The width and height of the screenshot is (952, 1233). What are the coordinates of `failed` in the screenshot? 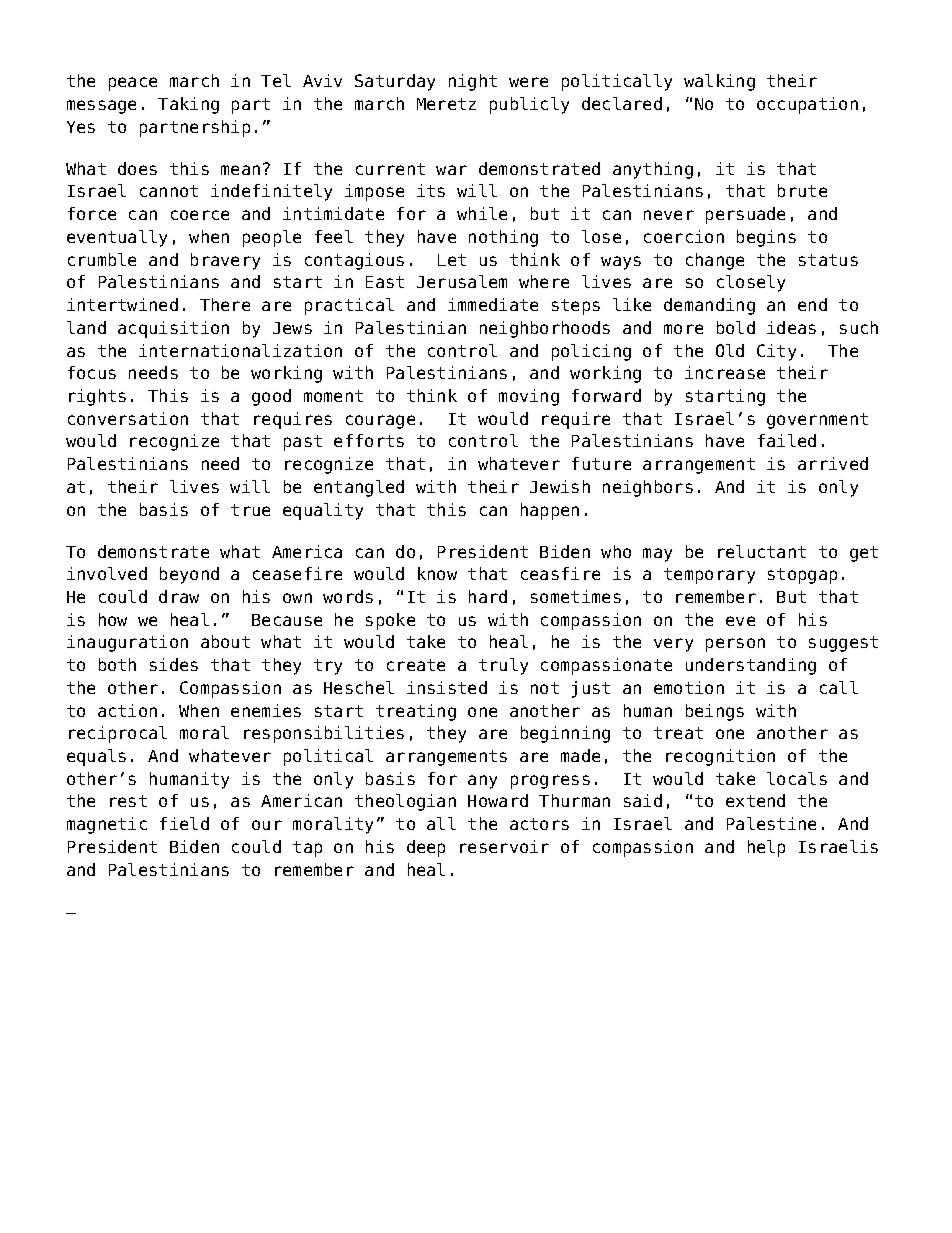 It's located at (787, 440).
